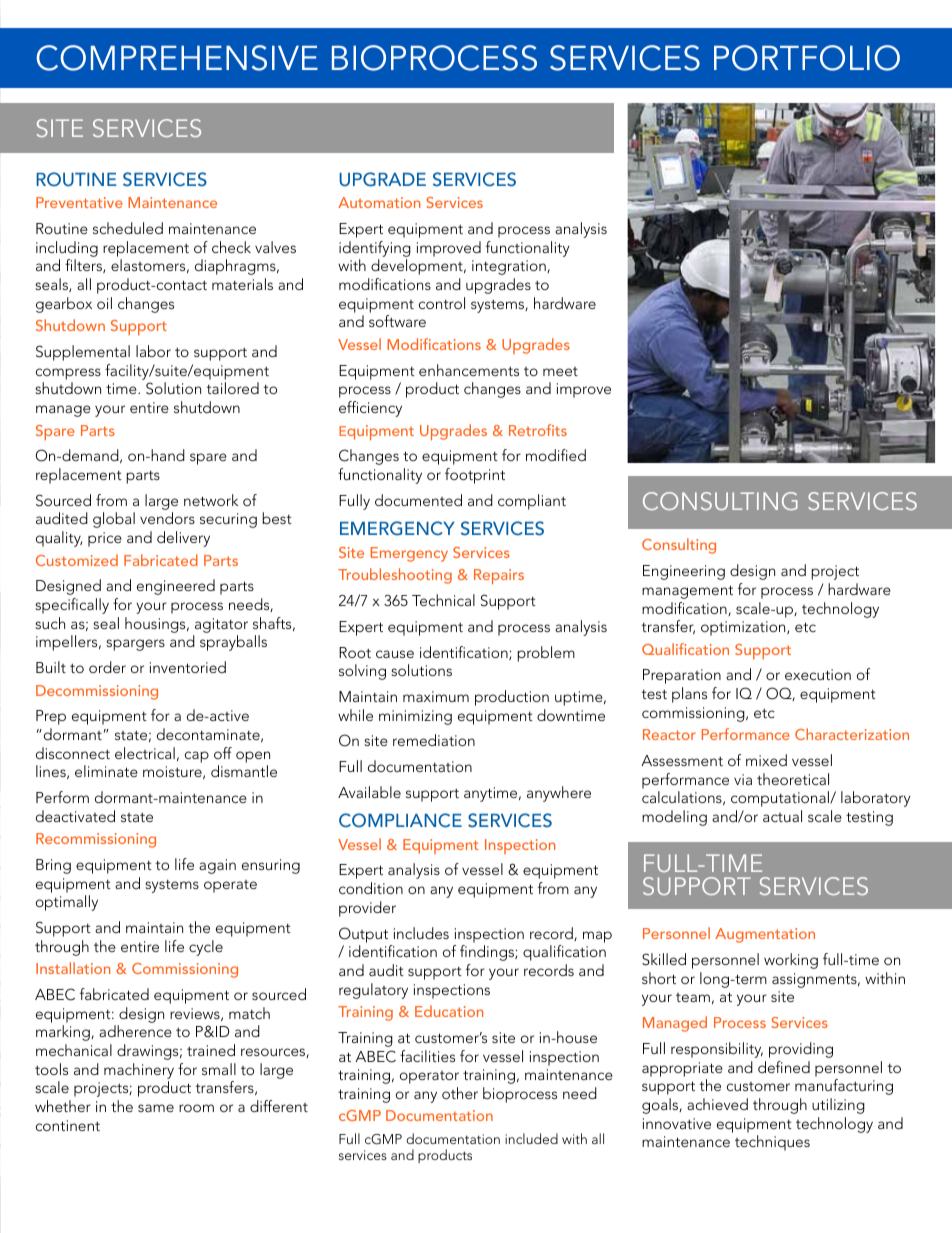 Image resolution: width=952 pixels, height=1233 pixels. Describe the element at coordinates (177, 58) in the screenshot. I see `COMPREHENSIVE` at that location.
